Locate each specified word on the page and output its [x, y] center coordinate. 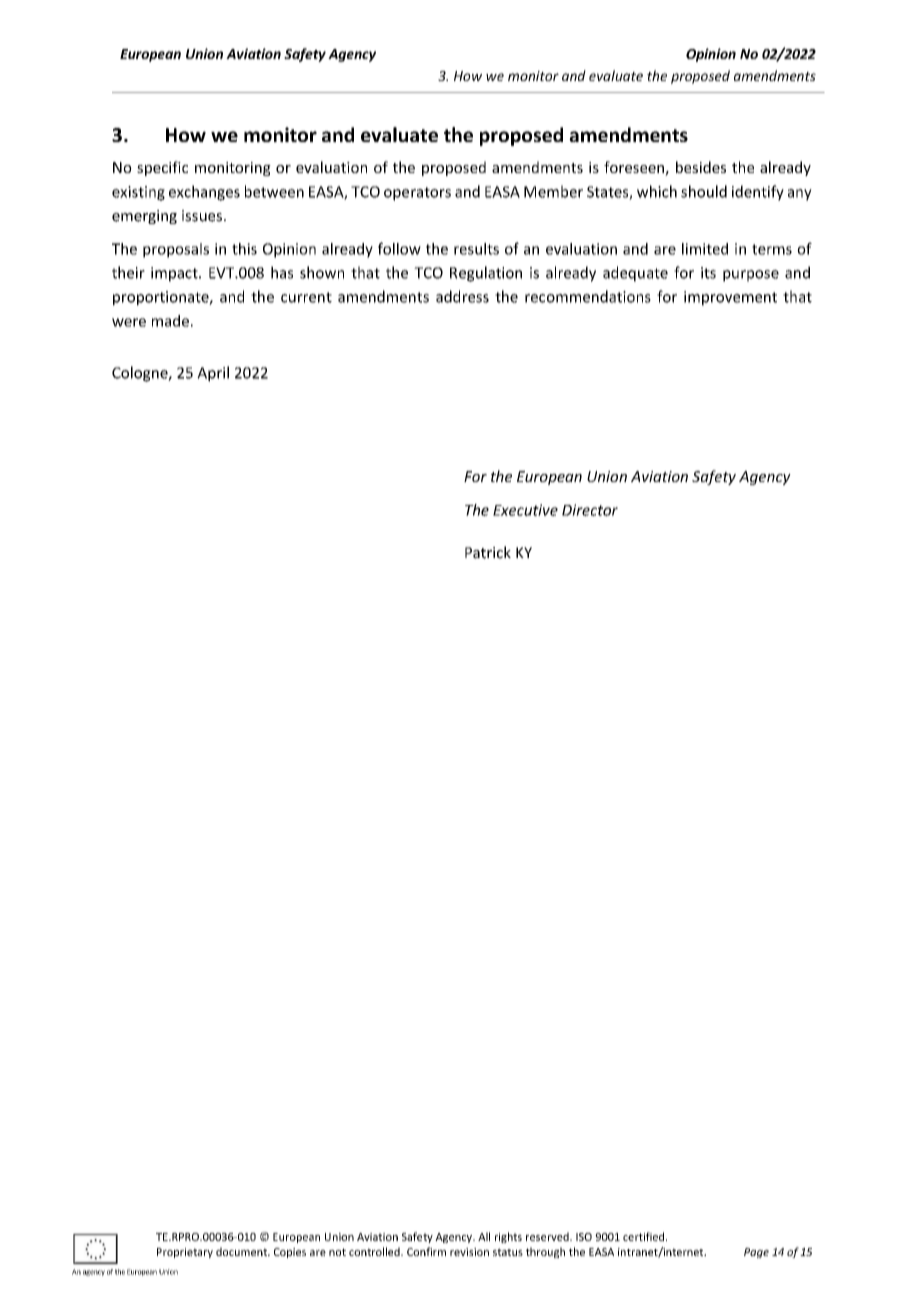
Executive [525, 510]
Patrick [488, 552]
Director [590, 510]
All [484, 1236]
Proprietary [185, 1253]
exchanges [204, 193]
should [704, 191]
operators [417, 194]
